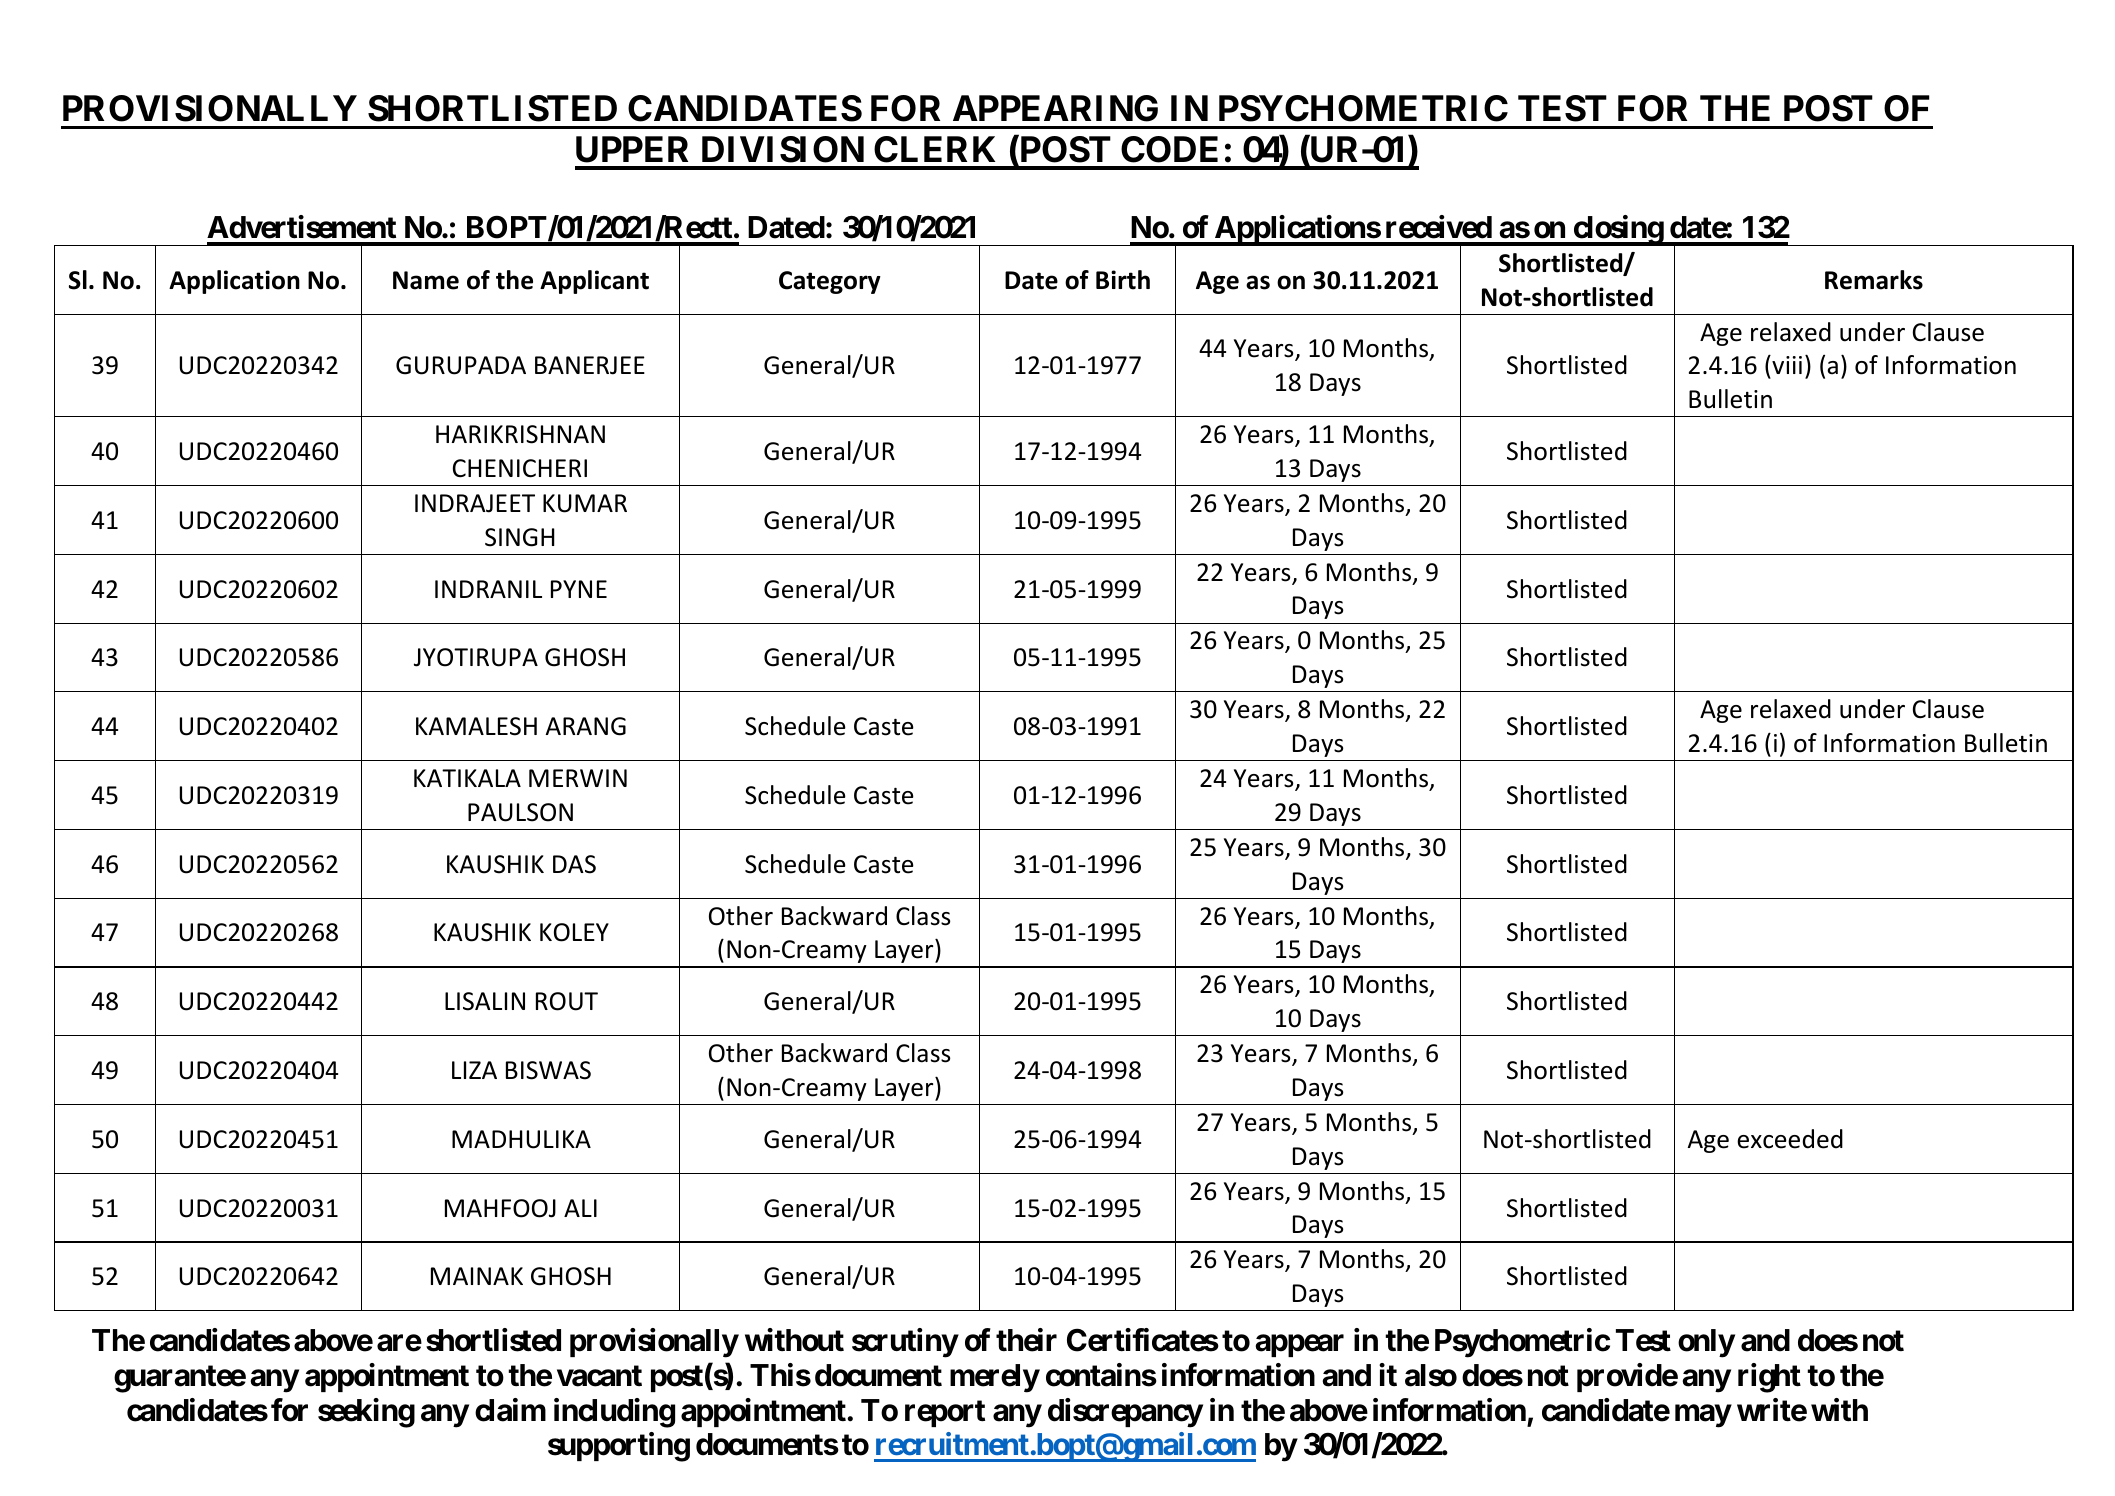 The height and width of the page is (1496, 2115). What do you see at coordinates (1125, 1413) in the page?
I see `discrepancy` at bounding box center [1125, 1413].
